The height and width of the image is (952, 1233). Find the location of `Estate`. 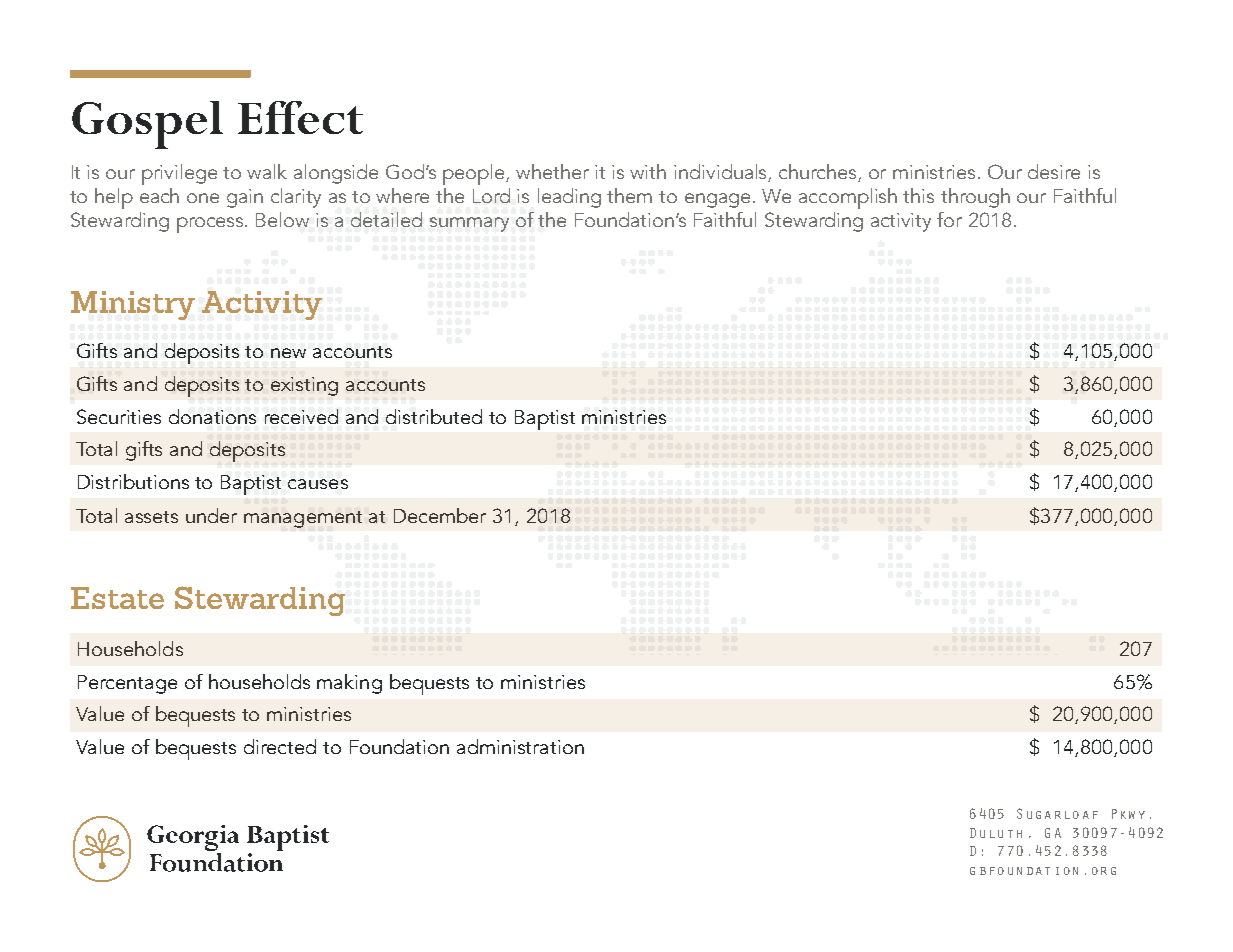

Estate is located at coordinates (117, 598).
